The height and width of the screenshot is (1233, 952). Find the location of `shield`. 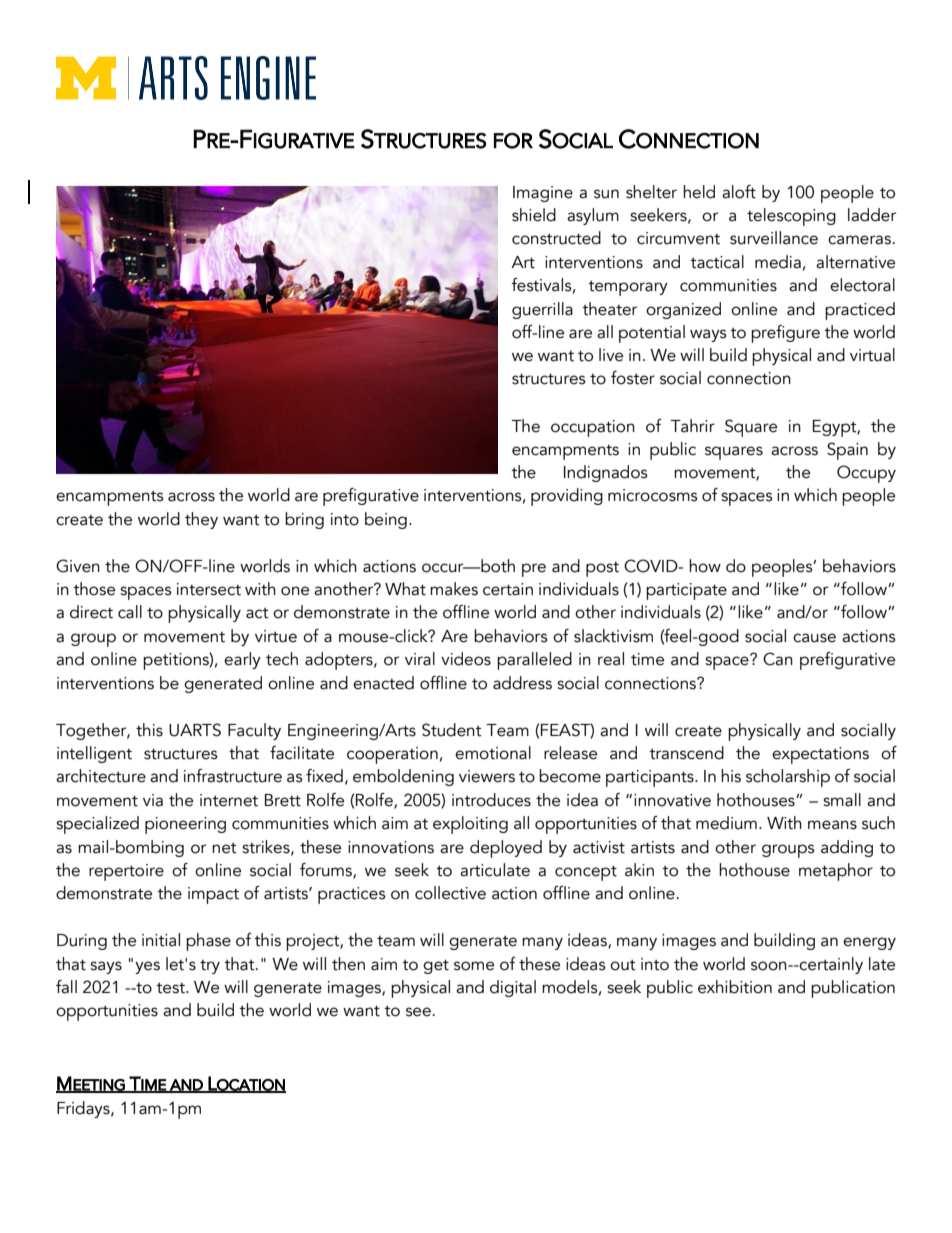

shield is located at coordinates (534, 215).
